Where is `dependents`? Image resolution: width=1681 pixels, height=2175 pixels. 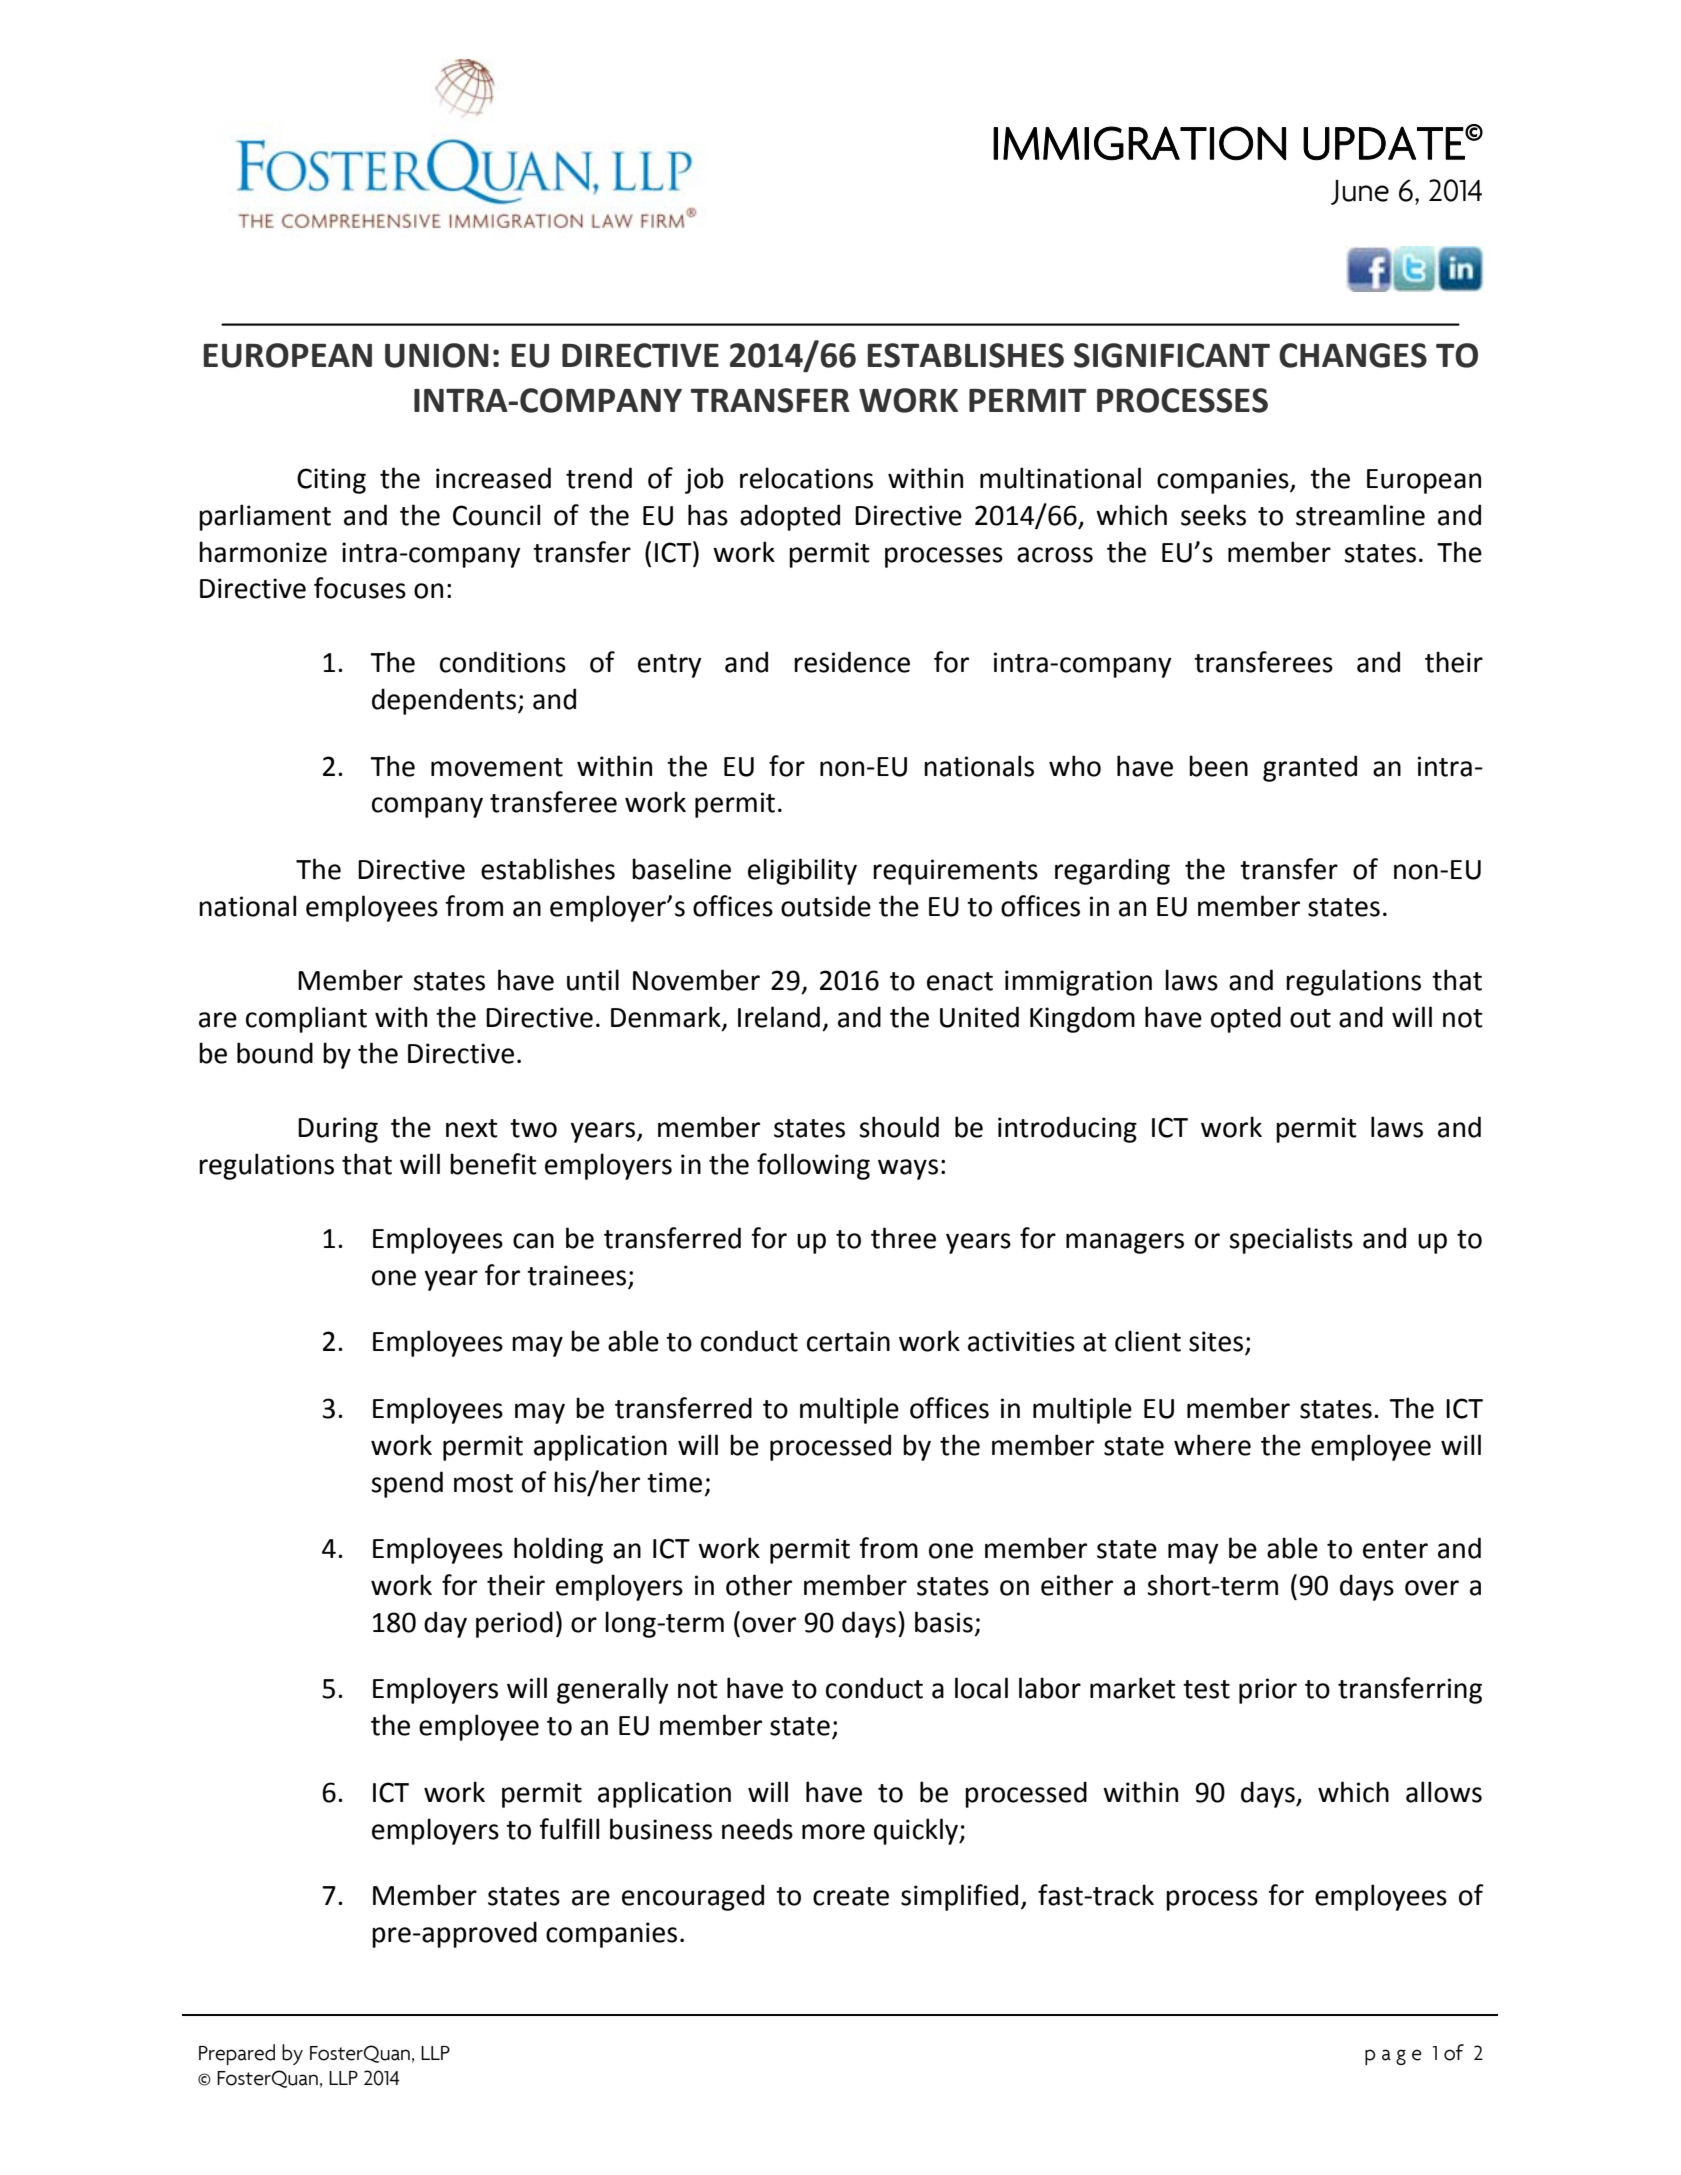
dependents is located at coordinates (444, 701).
